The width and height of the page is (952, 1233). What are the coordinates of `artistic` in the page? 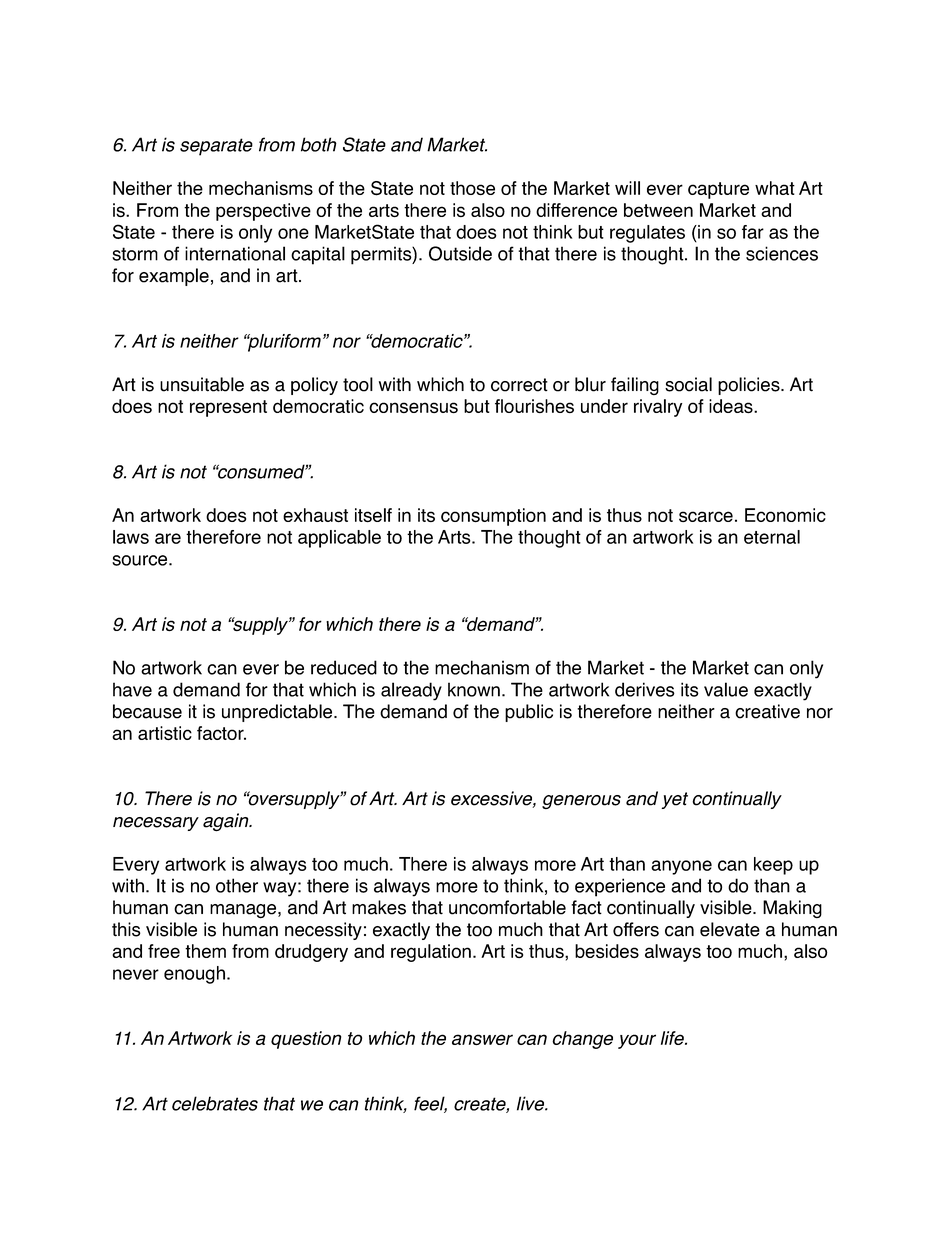 It's located at (165, 733).
